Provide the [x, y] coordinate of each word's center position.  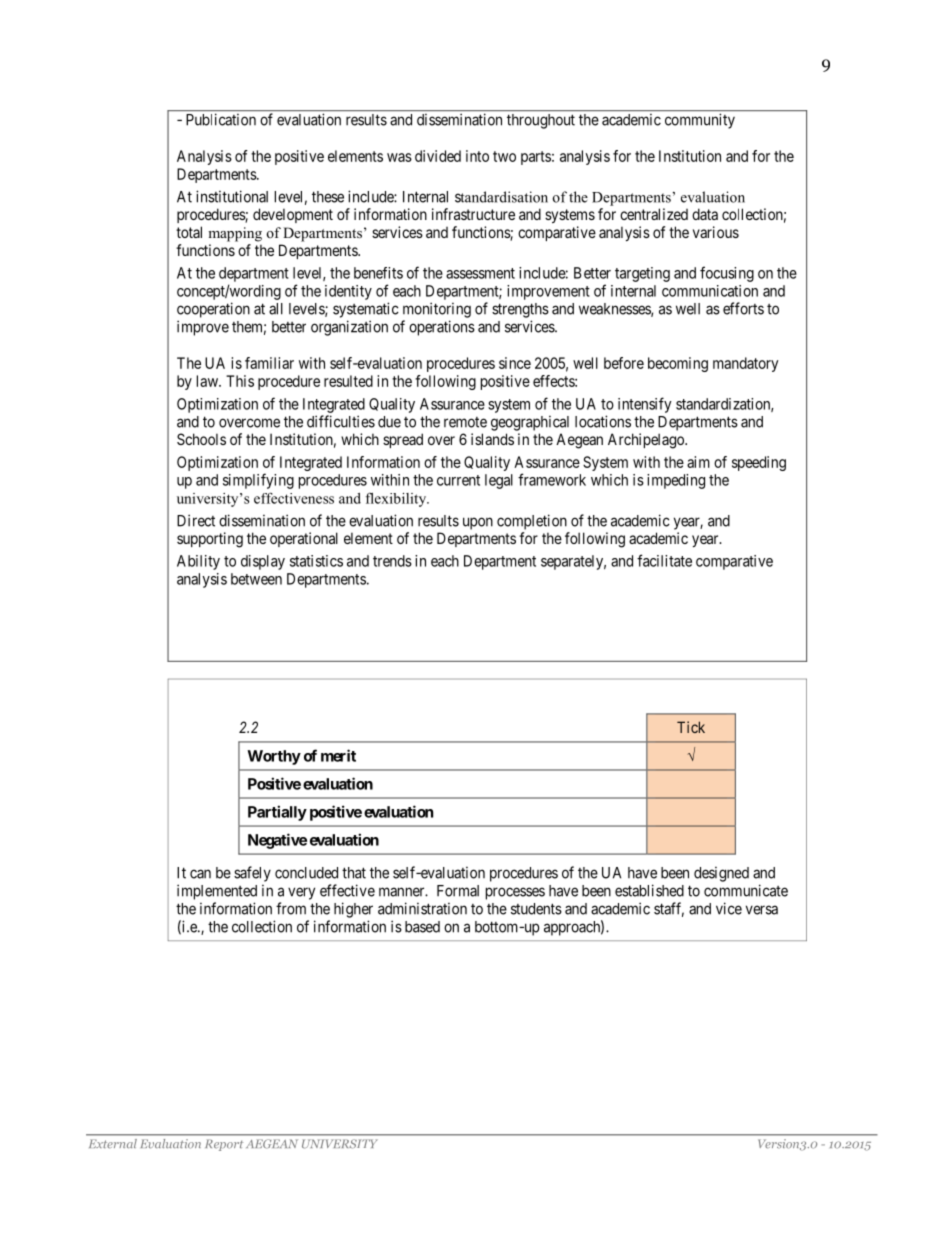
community [700, 121]
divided [438, 156]
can [200, 874]
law [208, 381]
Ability [198, 562]
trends [392, 561]
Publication [221, 120]
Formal [458, 891]
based [422, 927]
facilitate [664, 560]
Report [224, 1145]
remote [465, 422]
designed [721, 874]
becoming [678, 364]
